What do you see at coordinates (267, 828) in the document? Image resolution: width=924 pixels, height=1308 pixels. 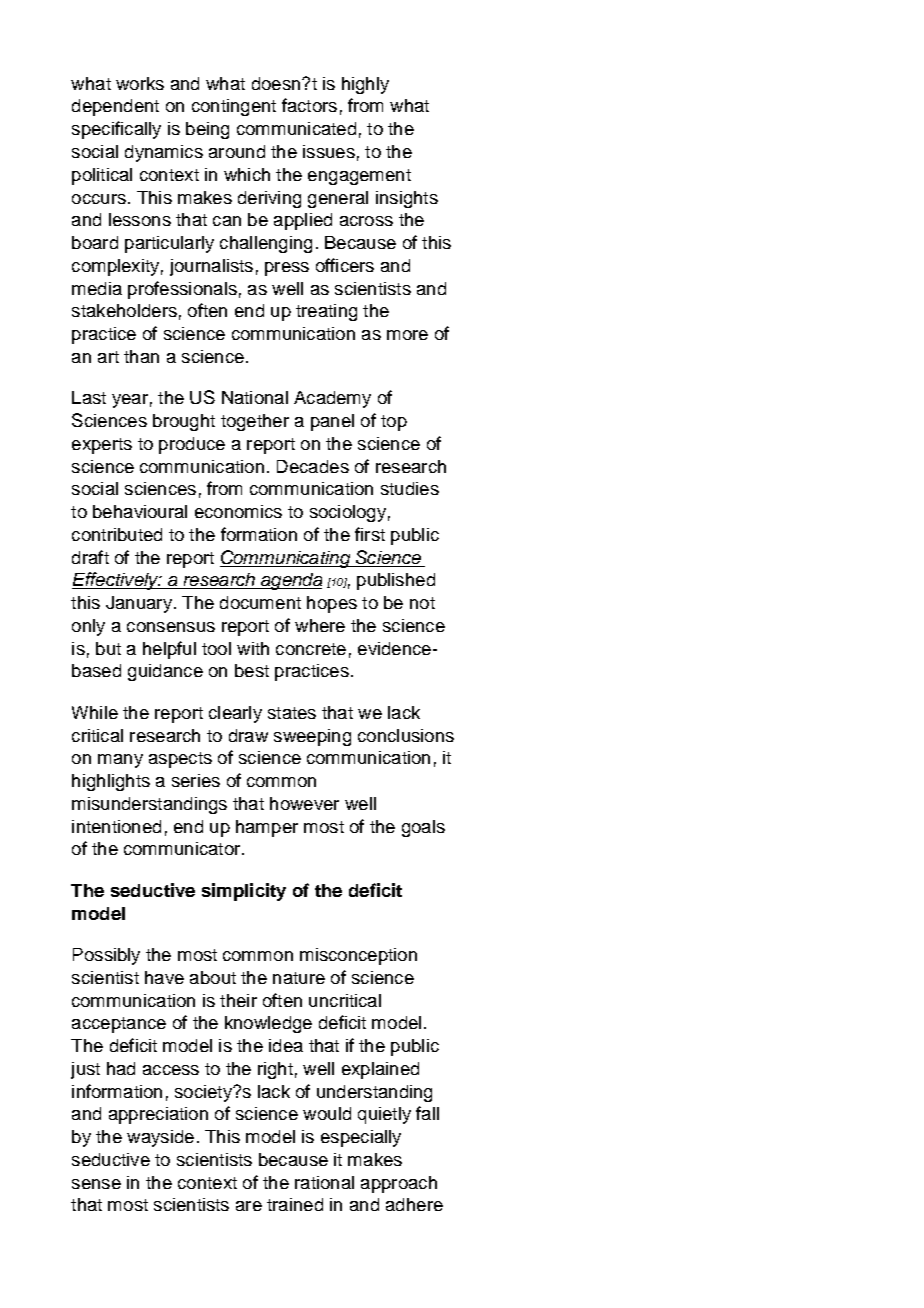 I see `hamper` at bounding box center [267, 828].
